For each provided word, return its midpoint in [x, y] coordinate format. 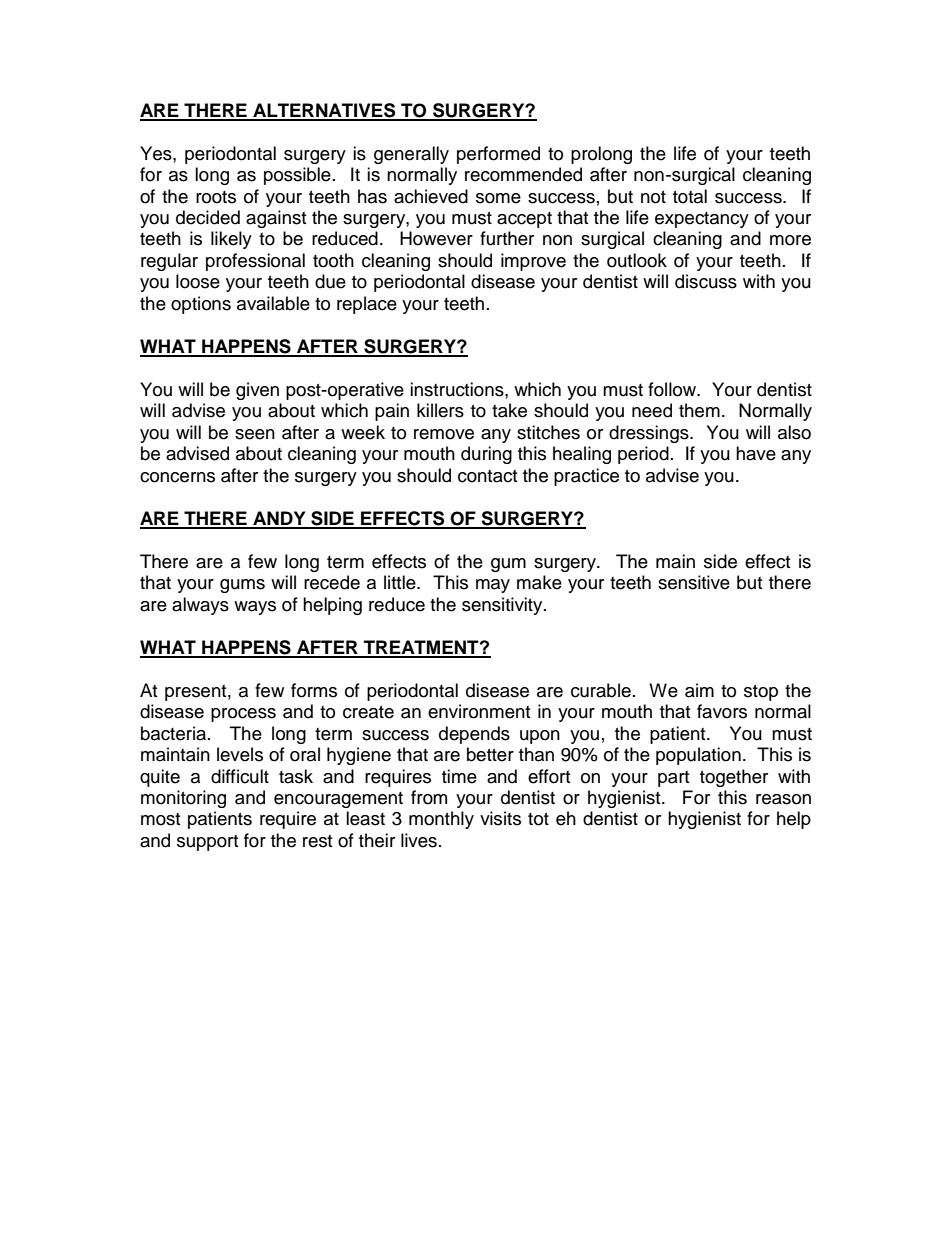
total [690, 196]
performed [498, 155]
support [207, 843]
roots [216, 197]
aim [699, 690]
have [756, 453]
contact [487, 476]
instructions [458, 389]
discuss [706, 281]
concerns [177, 477]
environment [479, 711]
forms [314, 690]
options [201, 305]
